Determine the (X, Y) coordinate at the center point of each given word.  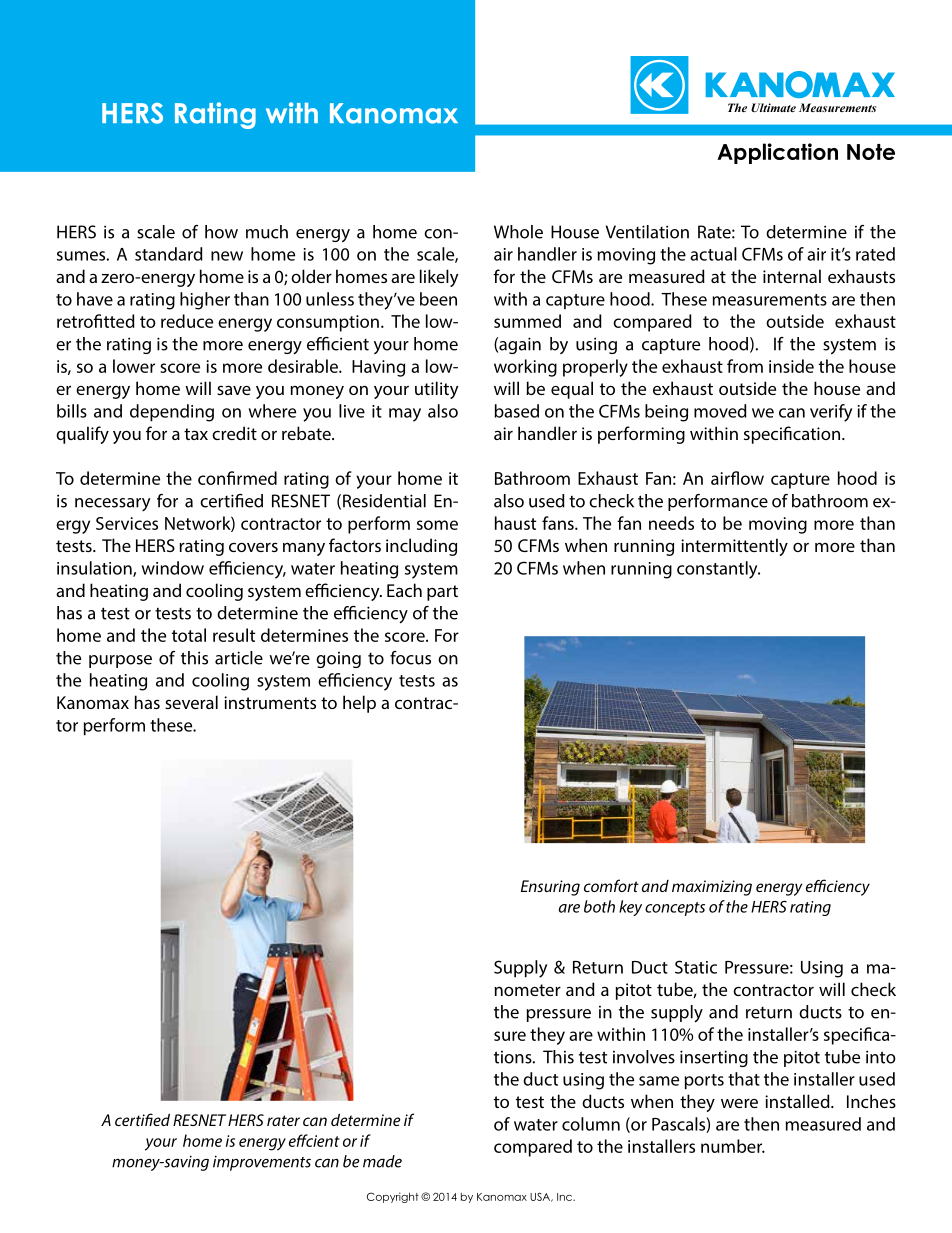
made (382, 1161)
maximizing (712, 888)
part (442, 593)
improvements (262, 1163)
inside (791, 366)
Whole (518, 232)
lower (134, 366)
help (359, 704)
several (191, 702)
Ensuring (550, 888)
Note (871, 152)
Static (696, 967)
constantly (718, 570)
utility (437, 390)
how (221, 232)
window (173, 568)
